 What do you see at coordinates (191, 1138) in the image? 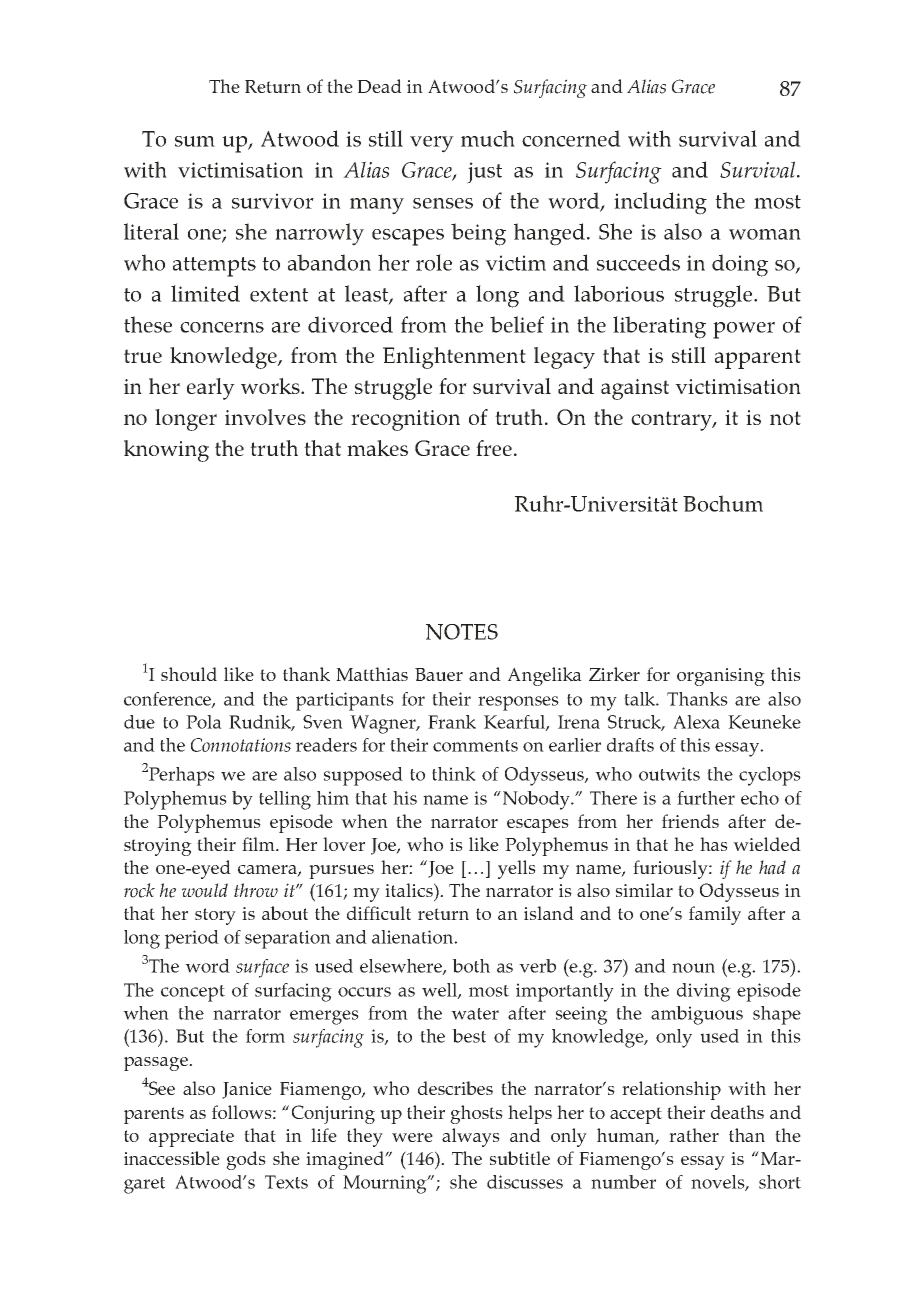
I see `appreciate` at bounding box center [191, 1138].
